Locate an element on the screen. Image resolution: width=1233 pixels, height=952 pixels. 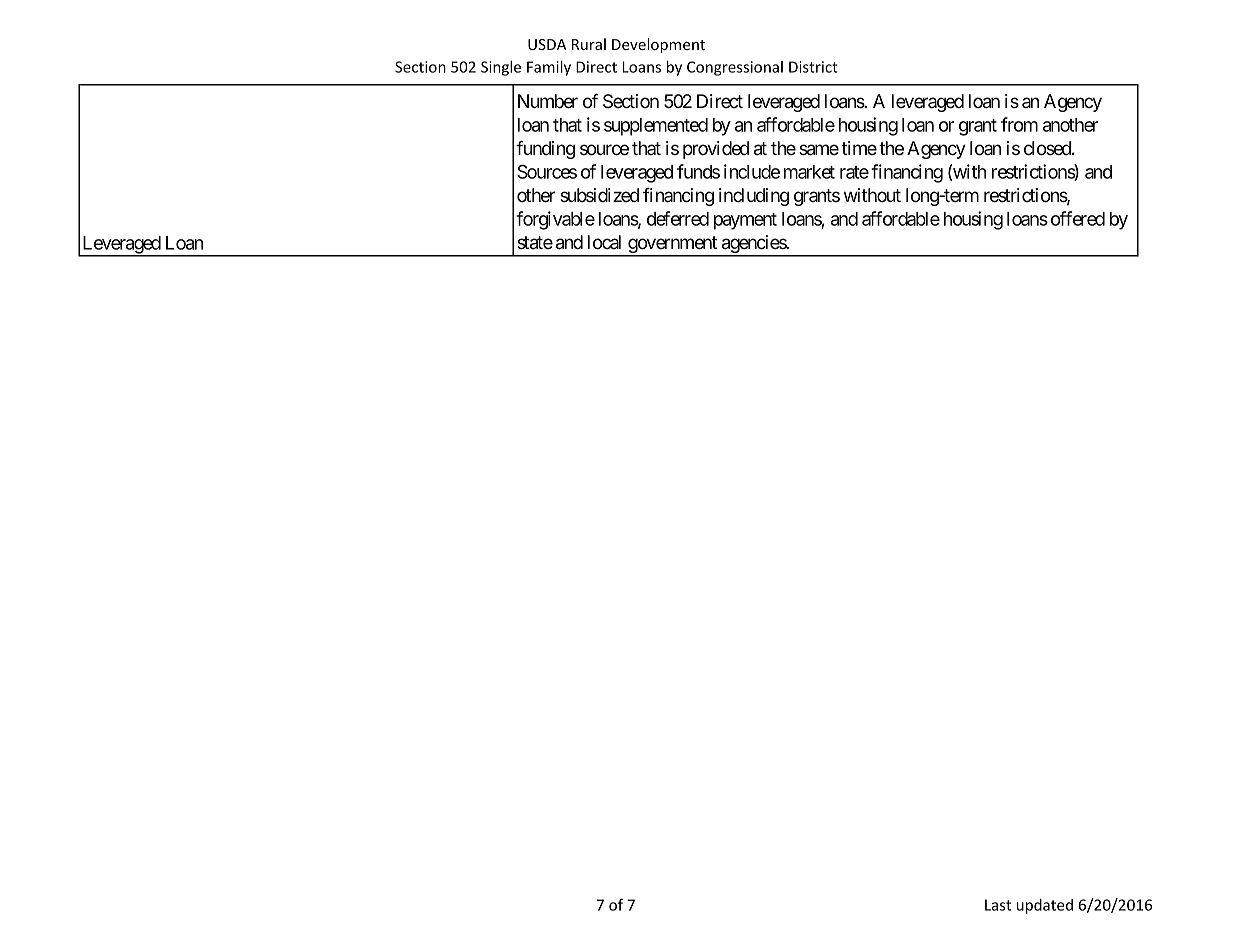
Last is located at coordinates (998, 905).
